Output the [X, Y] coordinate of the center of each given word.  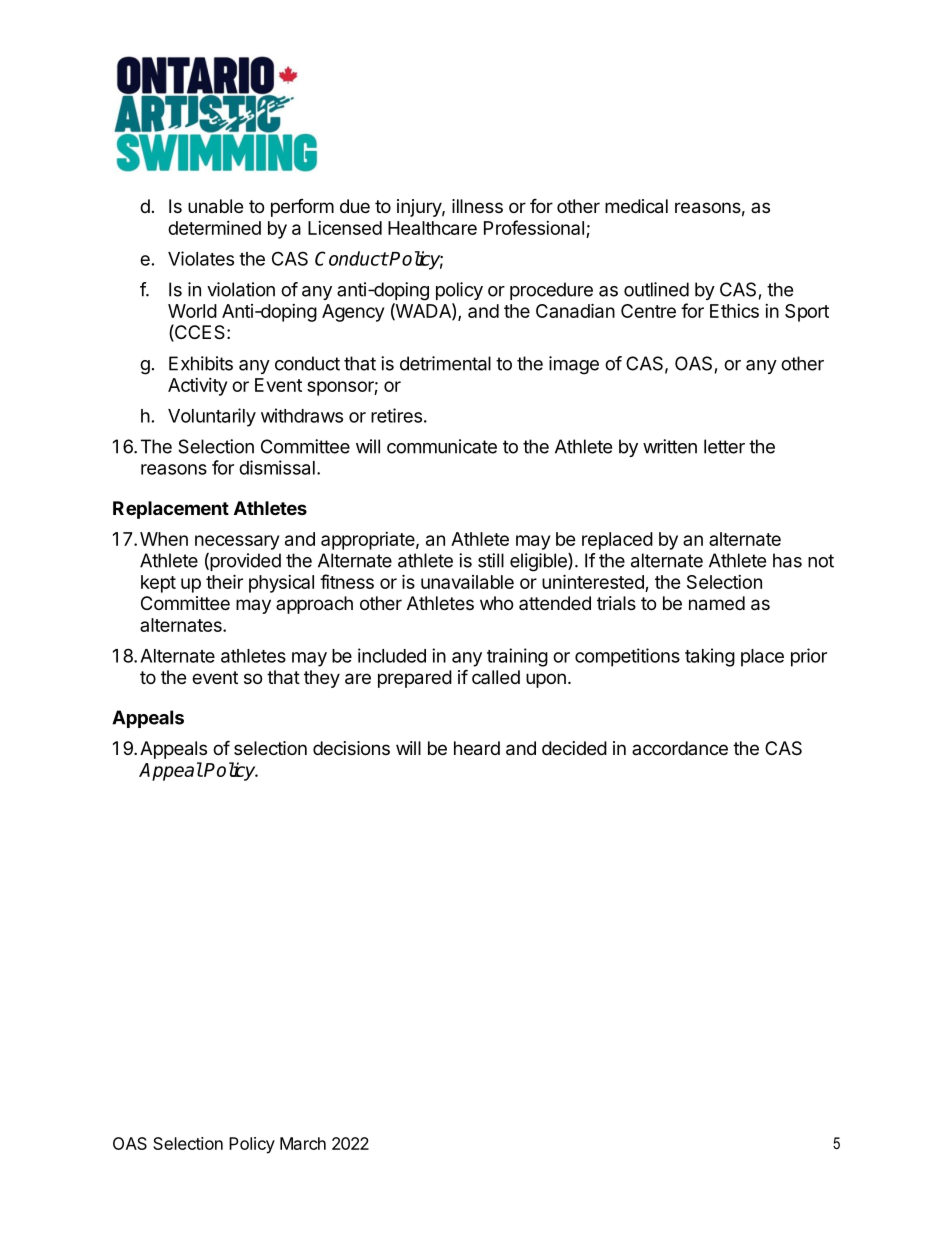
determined [214, 228]
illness [477, 206]
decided [574, 748]
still [491, 560]
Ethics [734, 311]
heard [477, 748]
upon [546, 680]
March [303, 1143]
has [787, 560]
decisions [351, 748]
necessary [237, 542]
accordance [680, 748]
